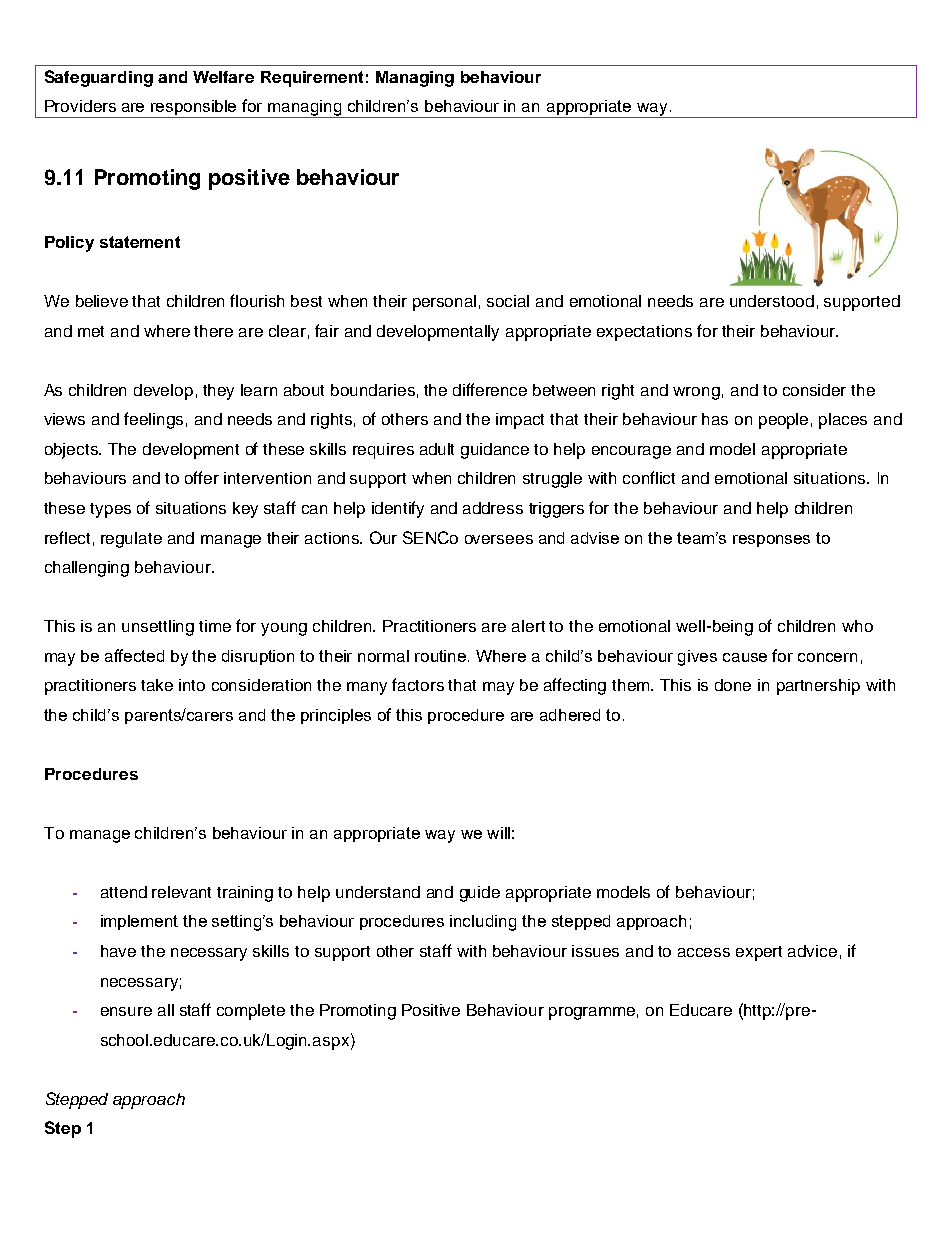 The width and height of the image is (952, 1233). I want to click on expectations, so click(644, 333).
